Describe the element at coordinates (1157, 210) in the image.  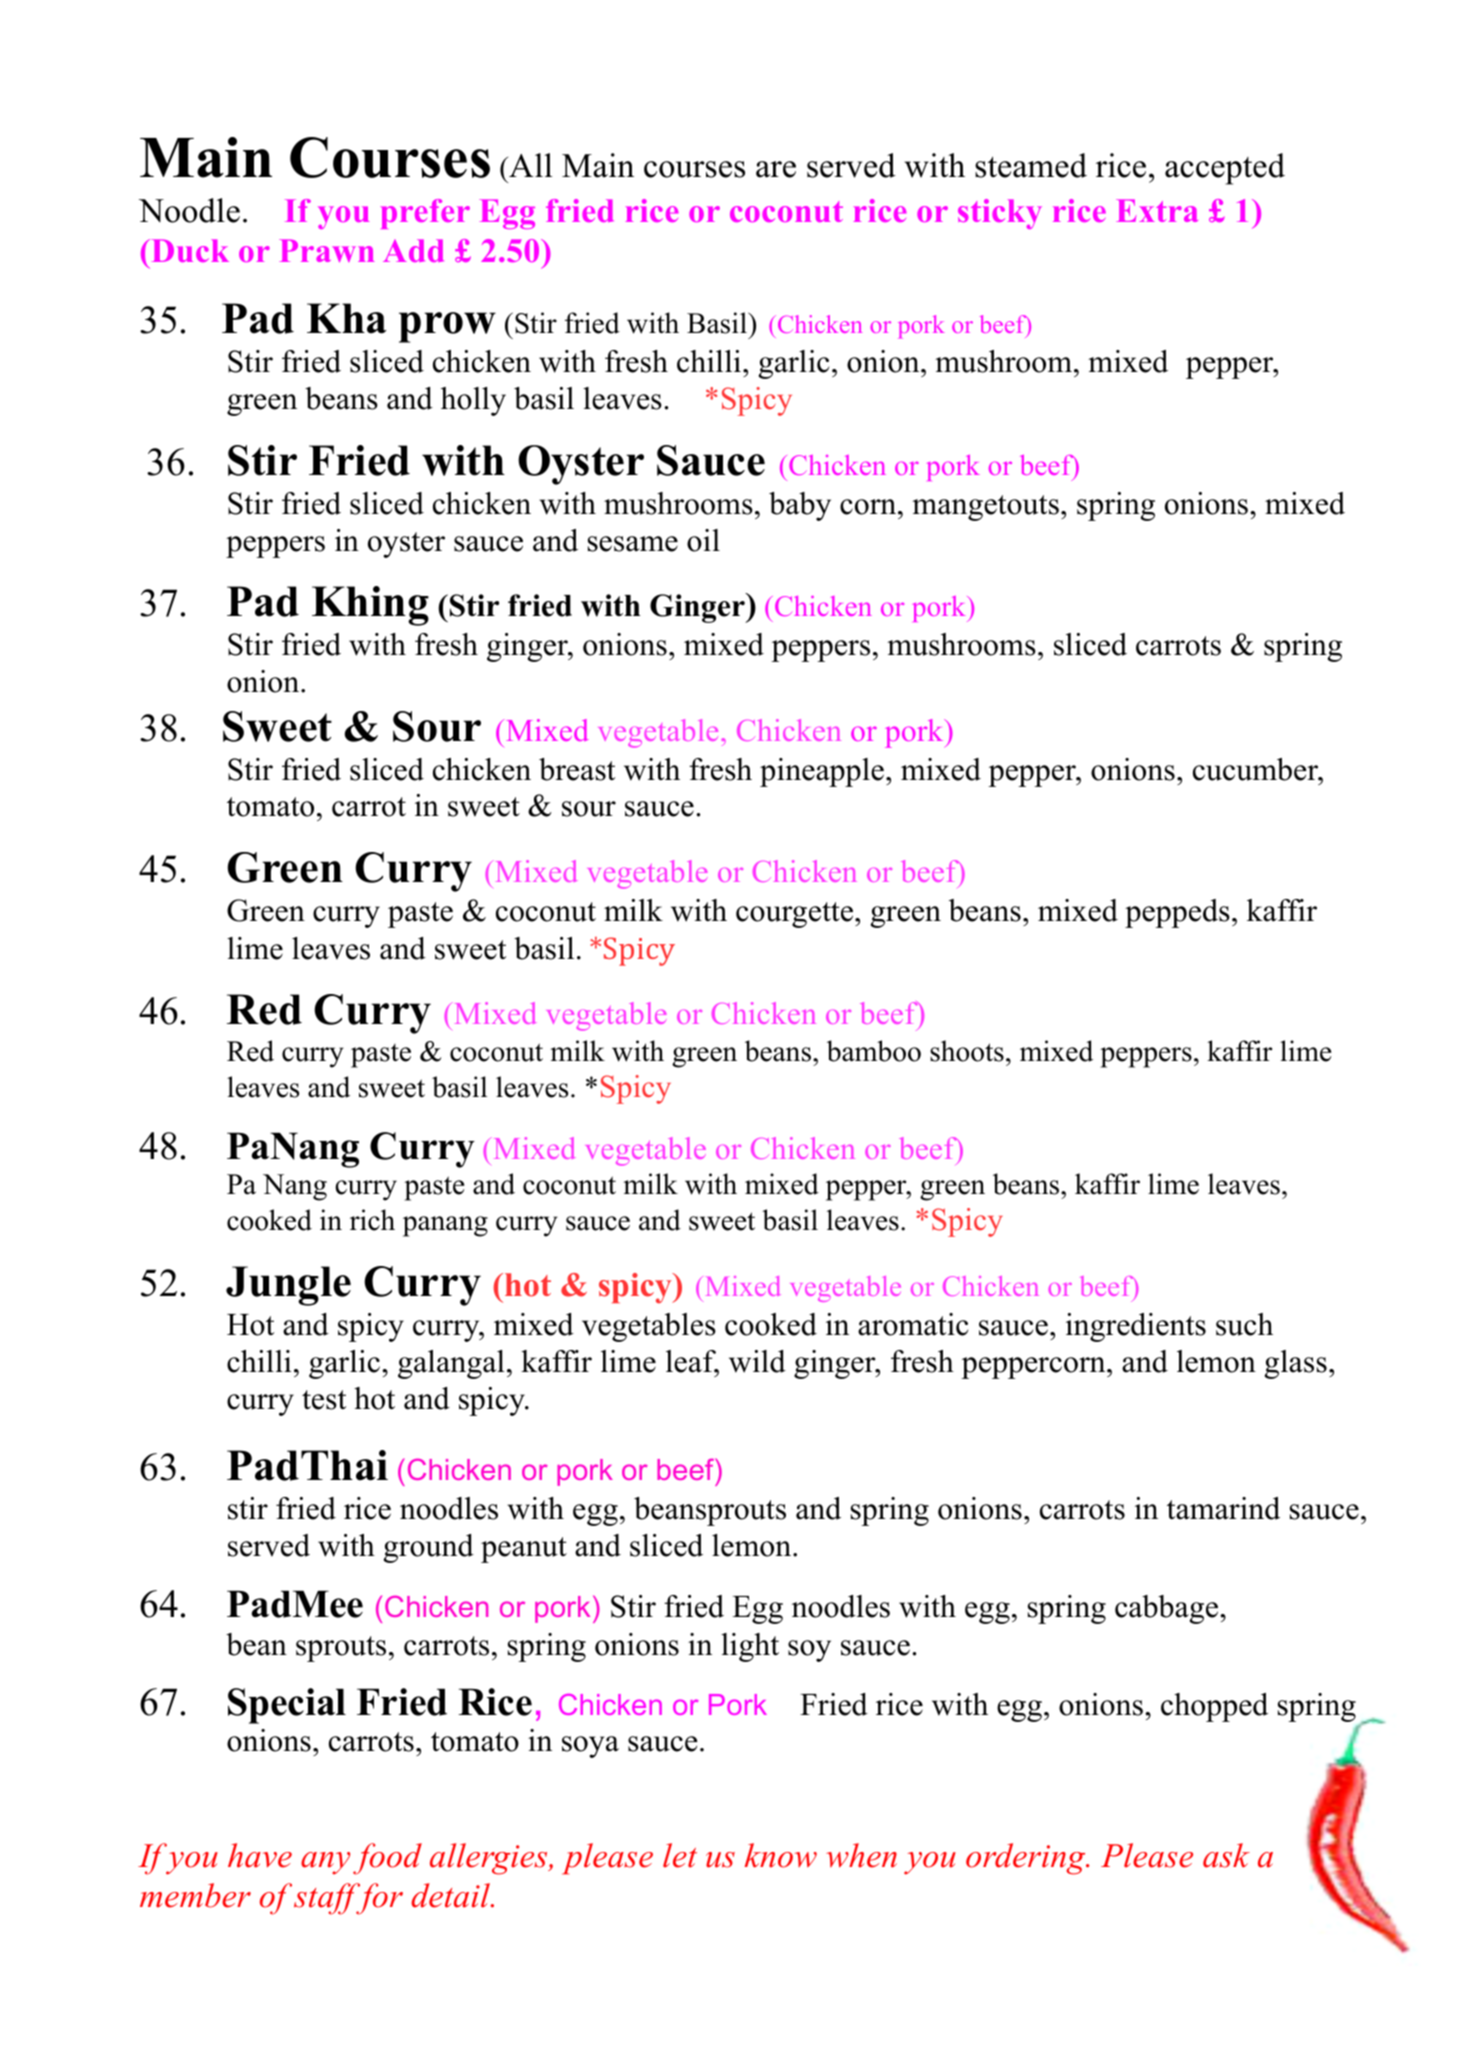
I see `Extra` at that location.
